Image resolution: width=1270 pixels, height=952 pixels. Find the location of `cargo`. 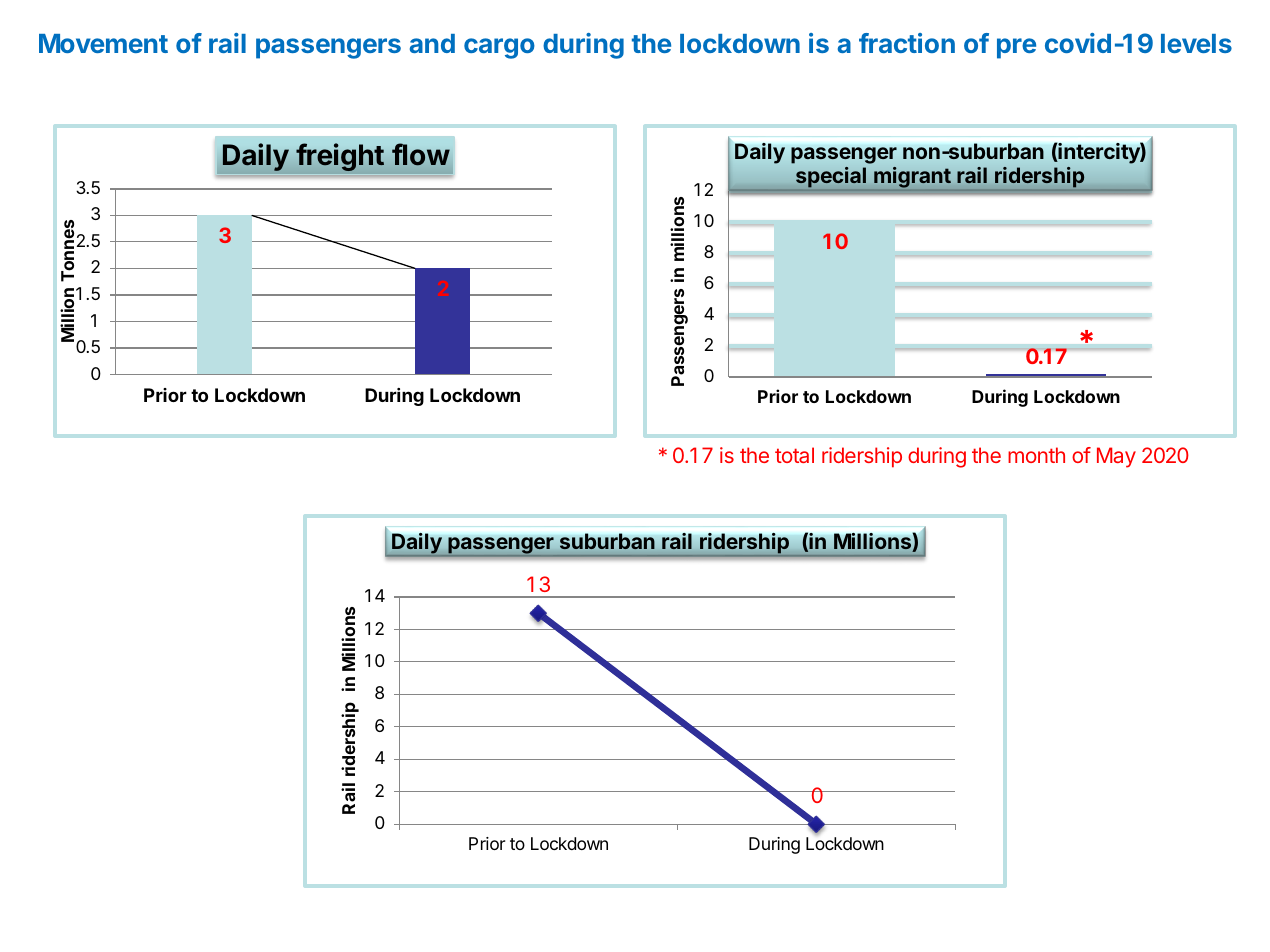

cargo is located at coordinates (499, 48).
